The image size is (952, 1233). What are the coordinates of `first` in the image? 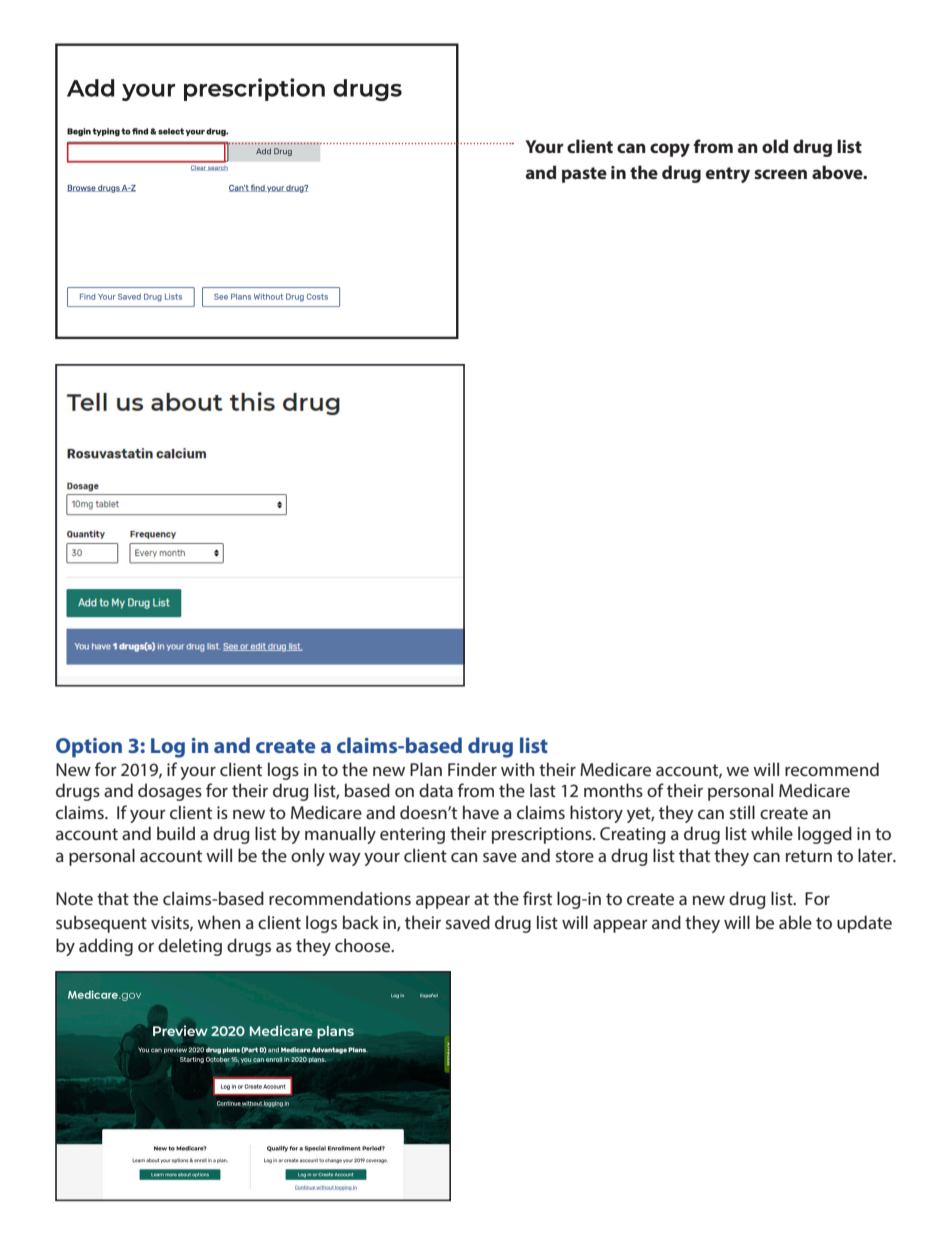 It's located at (537, 898).
